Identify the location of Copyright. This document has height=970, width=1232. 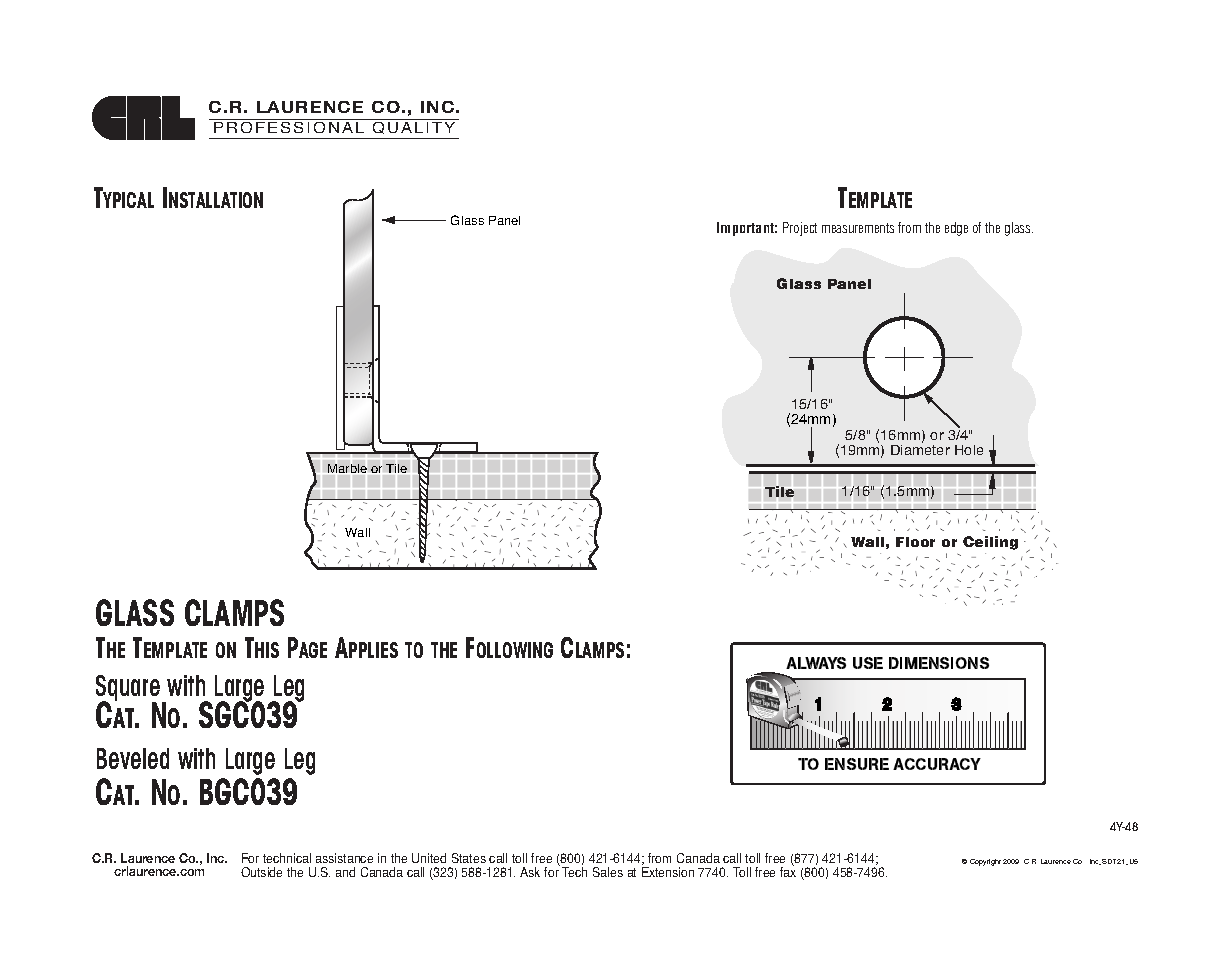
(985, 862).
